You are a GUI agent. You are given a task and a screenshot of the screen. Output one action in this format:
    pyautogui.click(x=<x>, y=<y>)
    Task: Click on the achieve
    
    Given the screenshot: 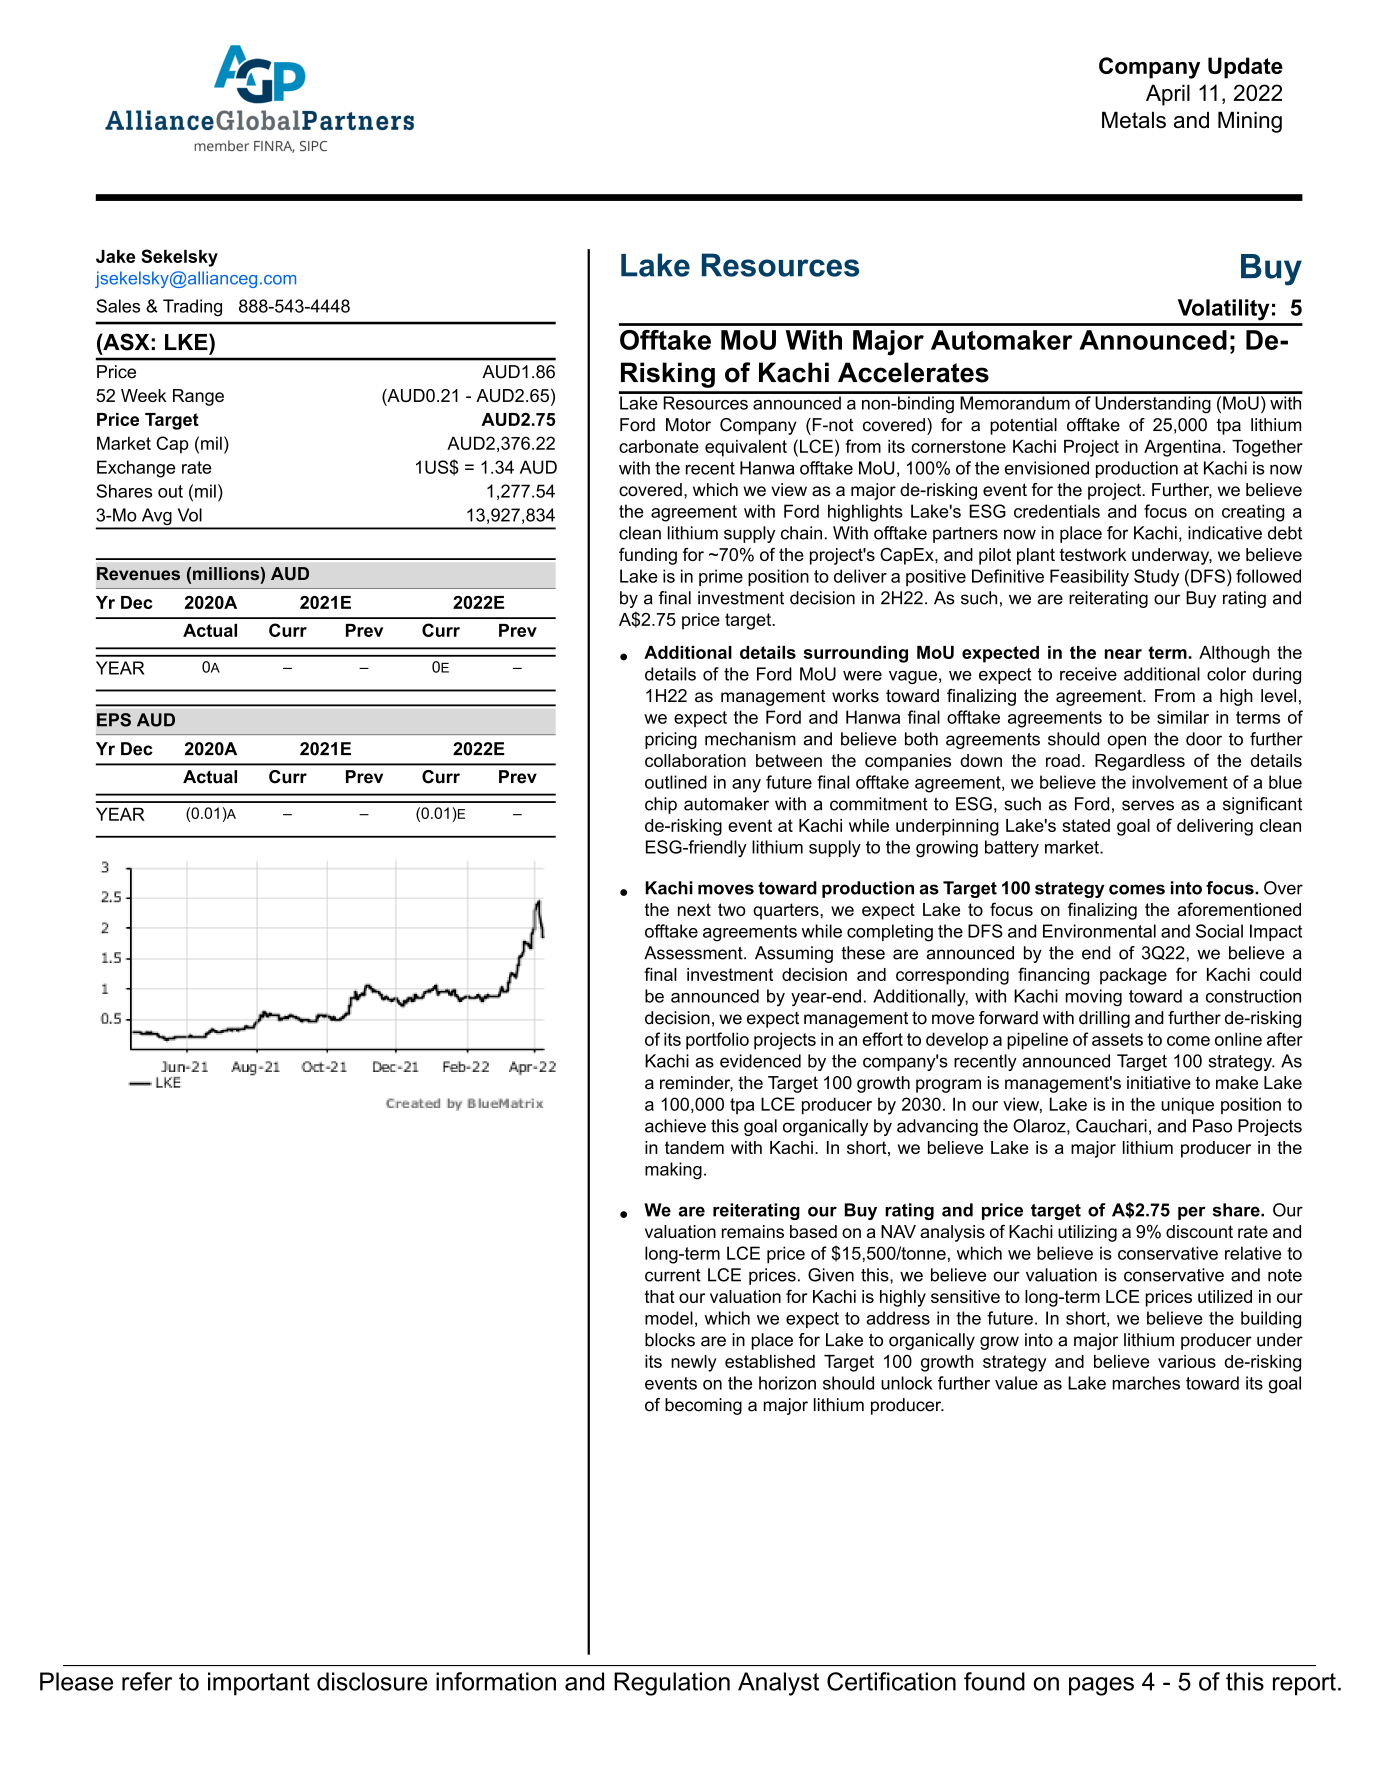 What is the action you would take?
    pyautogui.click(x=675, y=1126)
